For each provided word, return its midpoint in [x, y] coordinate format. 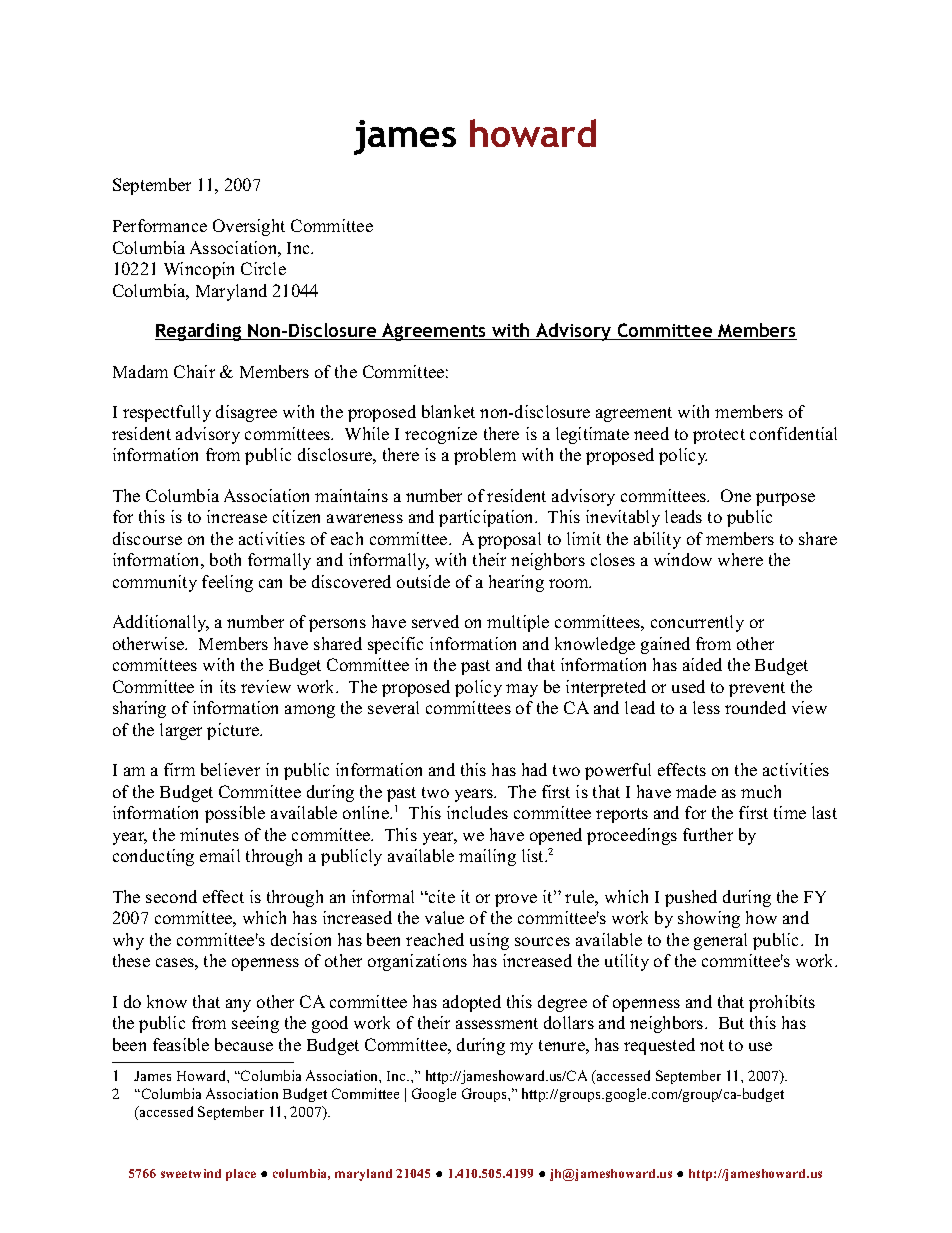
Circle [263, 268]
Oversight [249, 227]
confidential [793, 433]
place [241, 1175]
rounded [755, 707]
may [522, 690]
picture [234, 731]
